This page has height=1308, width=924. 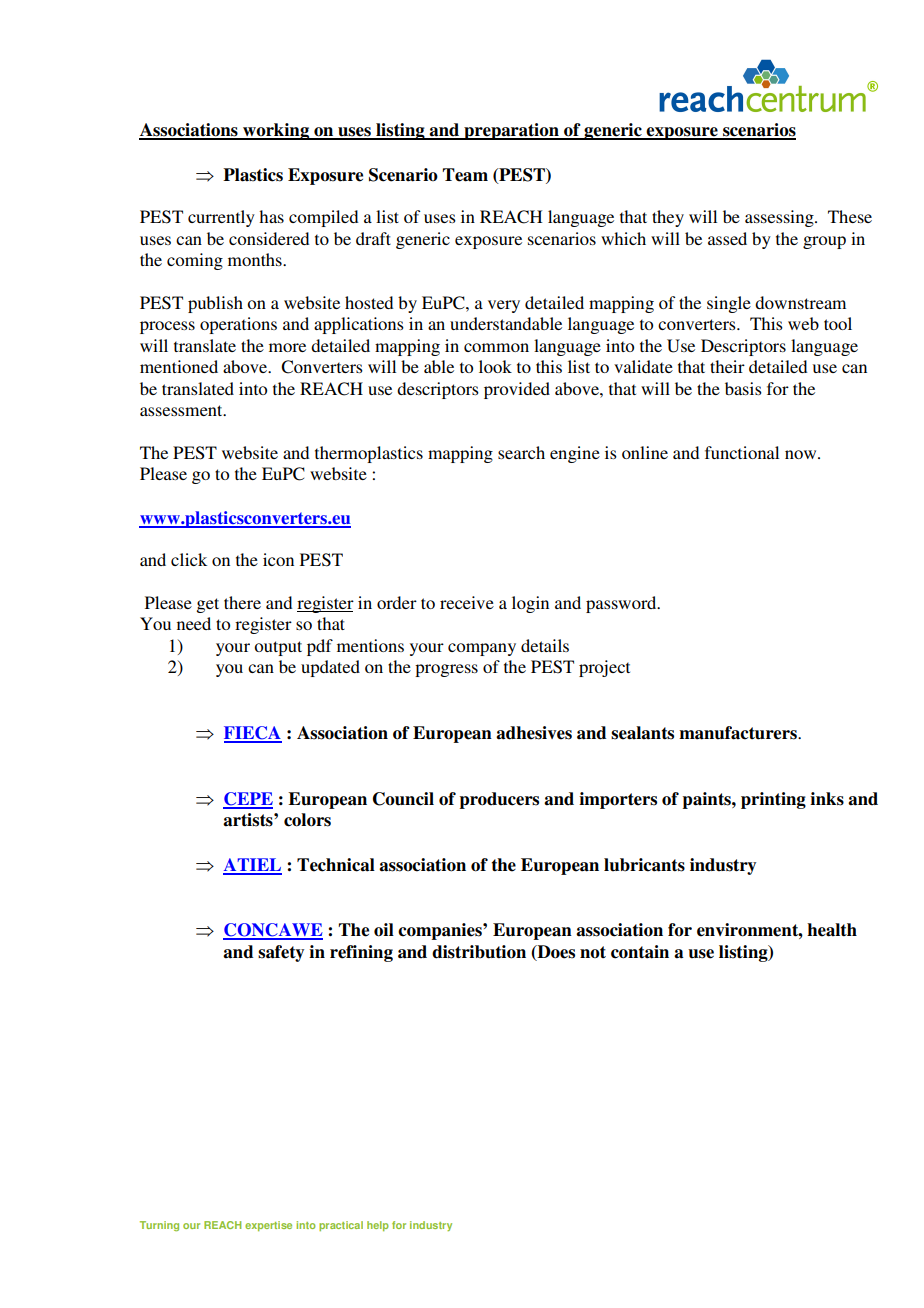 I want to click on artists, so click(x=249, y=820).
